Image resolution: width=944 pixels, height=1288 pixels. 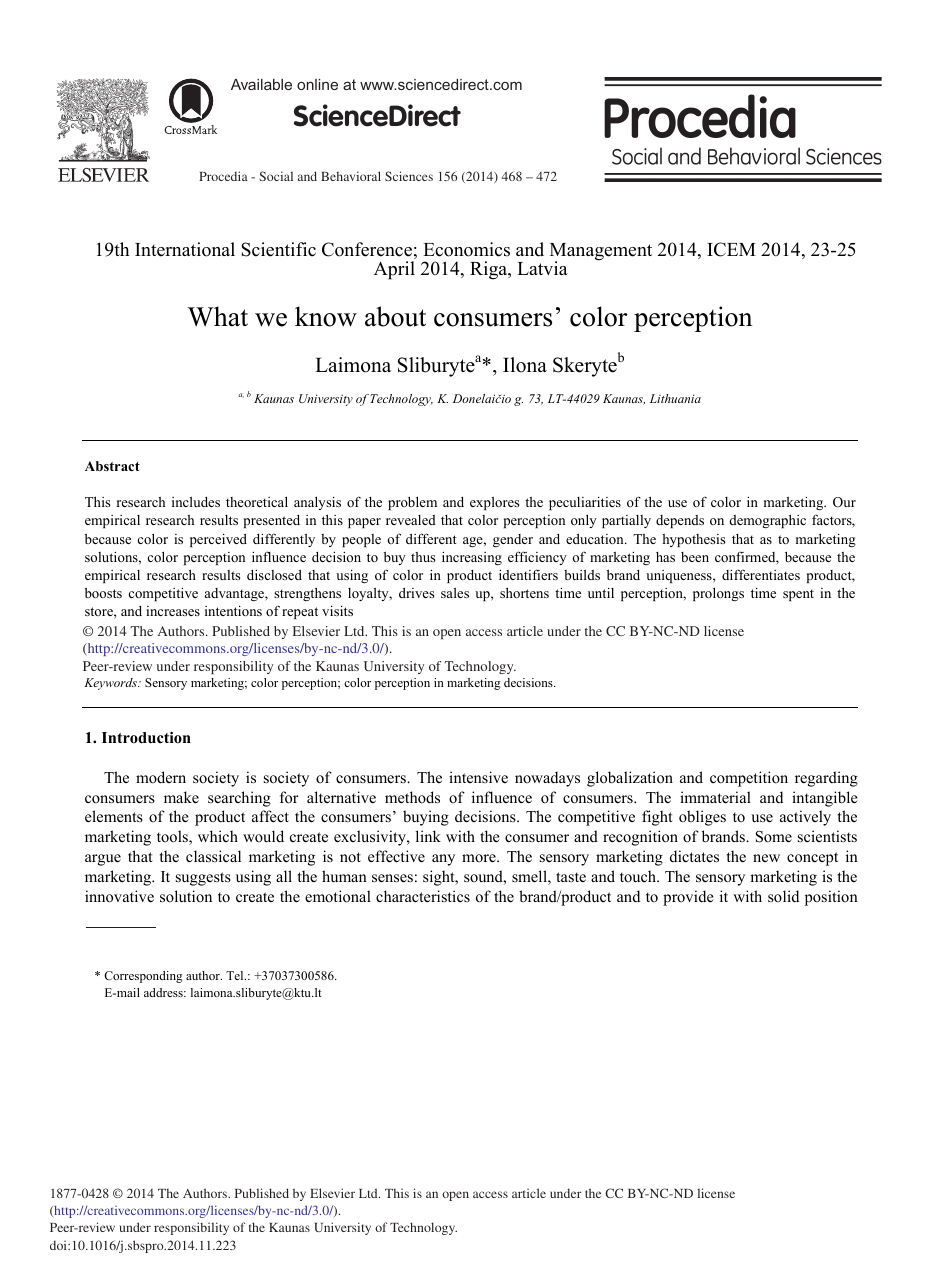 I want to click on Keywords, so click(x=111, y=684).
